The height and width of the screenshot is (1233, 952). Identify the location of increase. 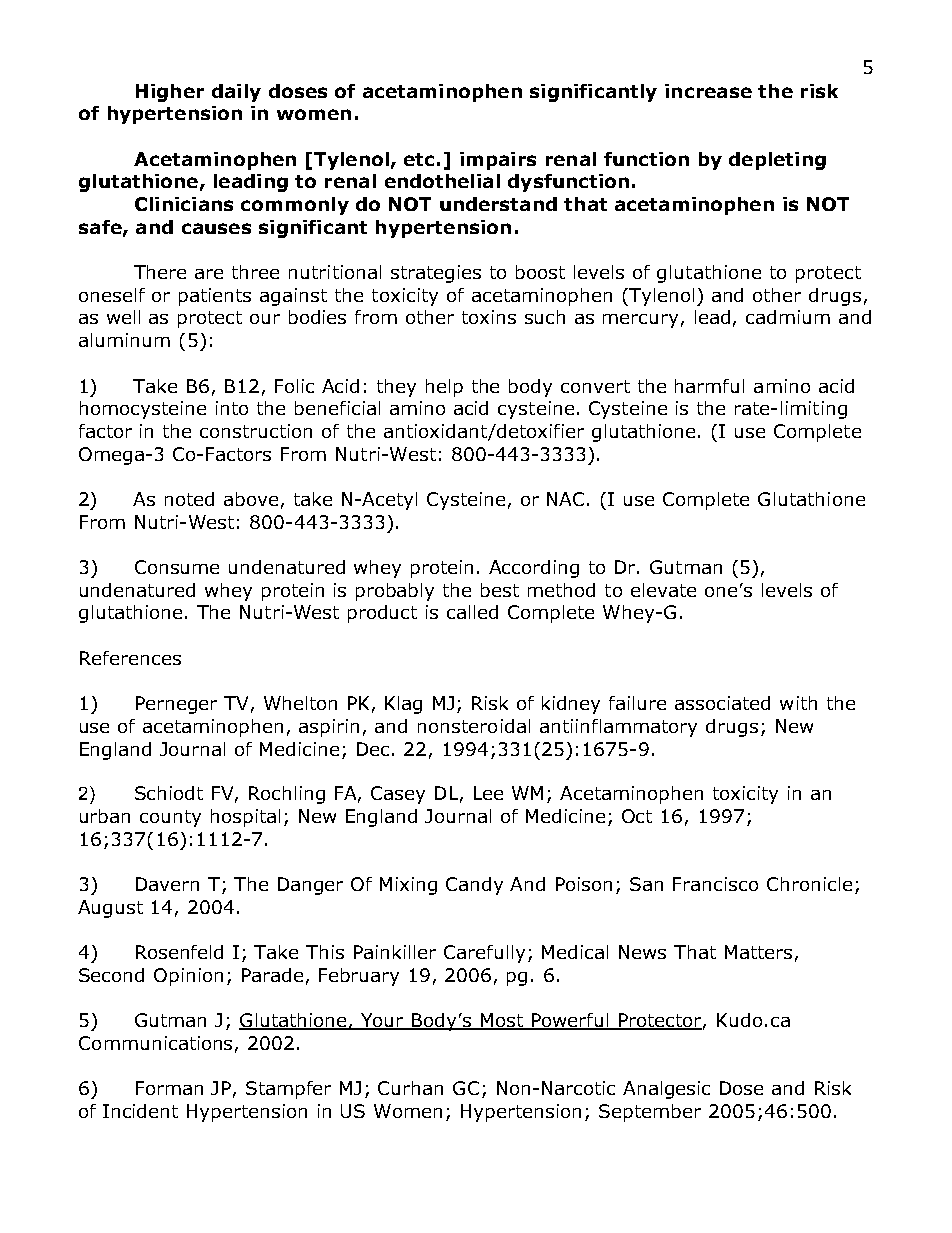
(708, 91).
